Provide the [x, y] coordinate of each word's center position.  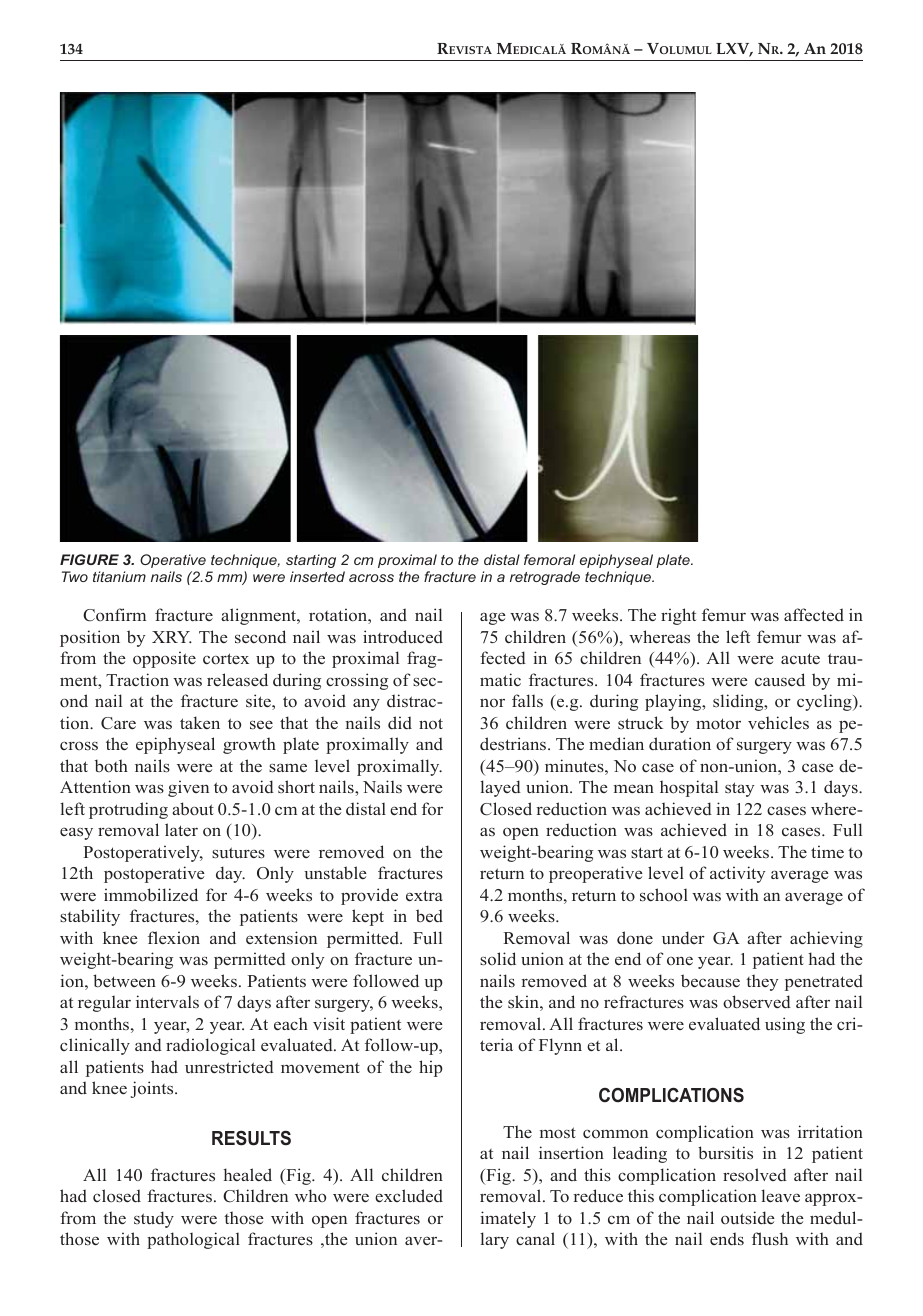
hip [431, 1068]
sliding [739, 702]
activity [737, 874]
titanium [119, 576]
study [154, 1219]
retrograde [545, 578]
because [710, 981]
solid [498, 959]
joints [153, 1089]
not [431, 723]
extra [424, 895]
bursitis [725, 1152]
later [181, 829]
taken [200, 722]
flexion [174, 937]
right [678, 616]
